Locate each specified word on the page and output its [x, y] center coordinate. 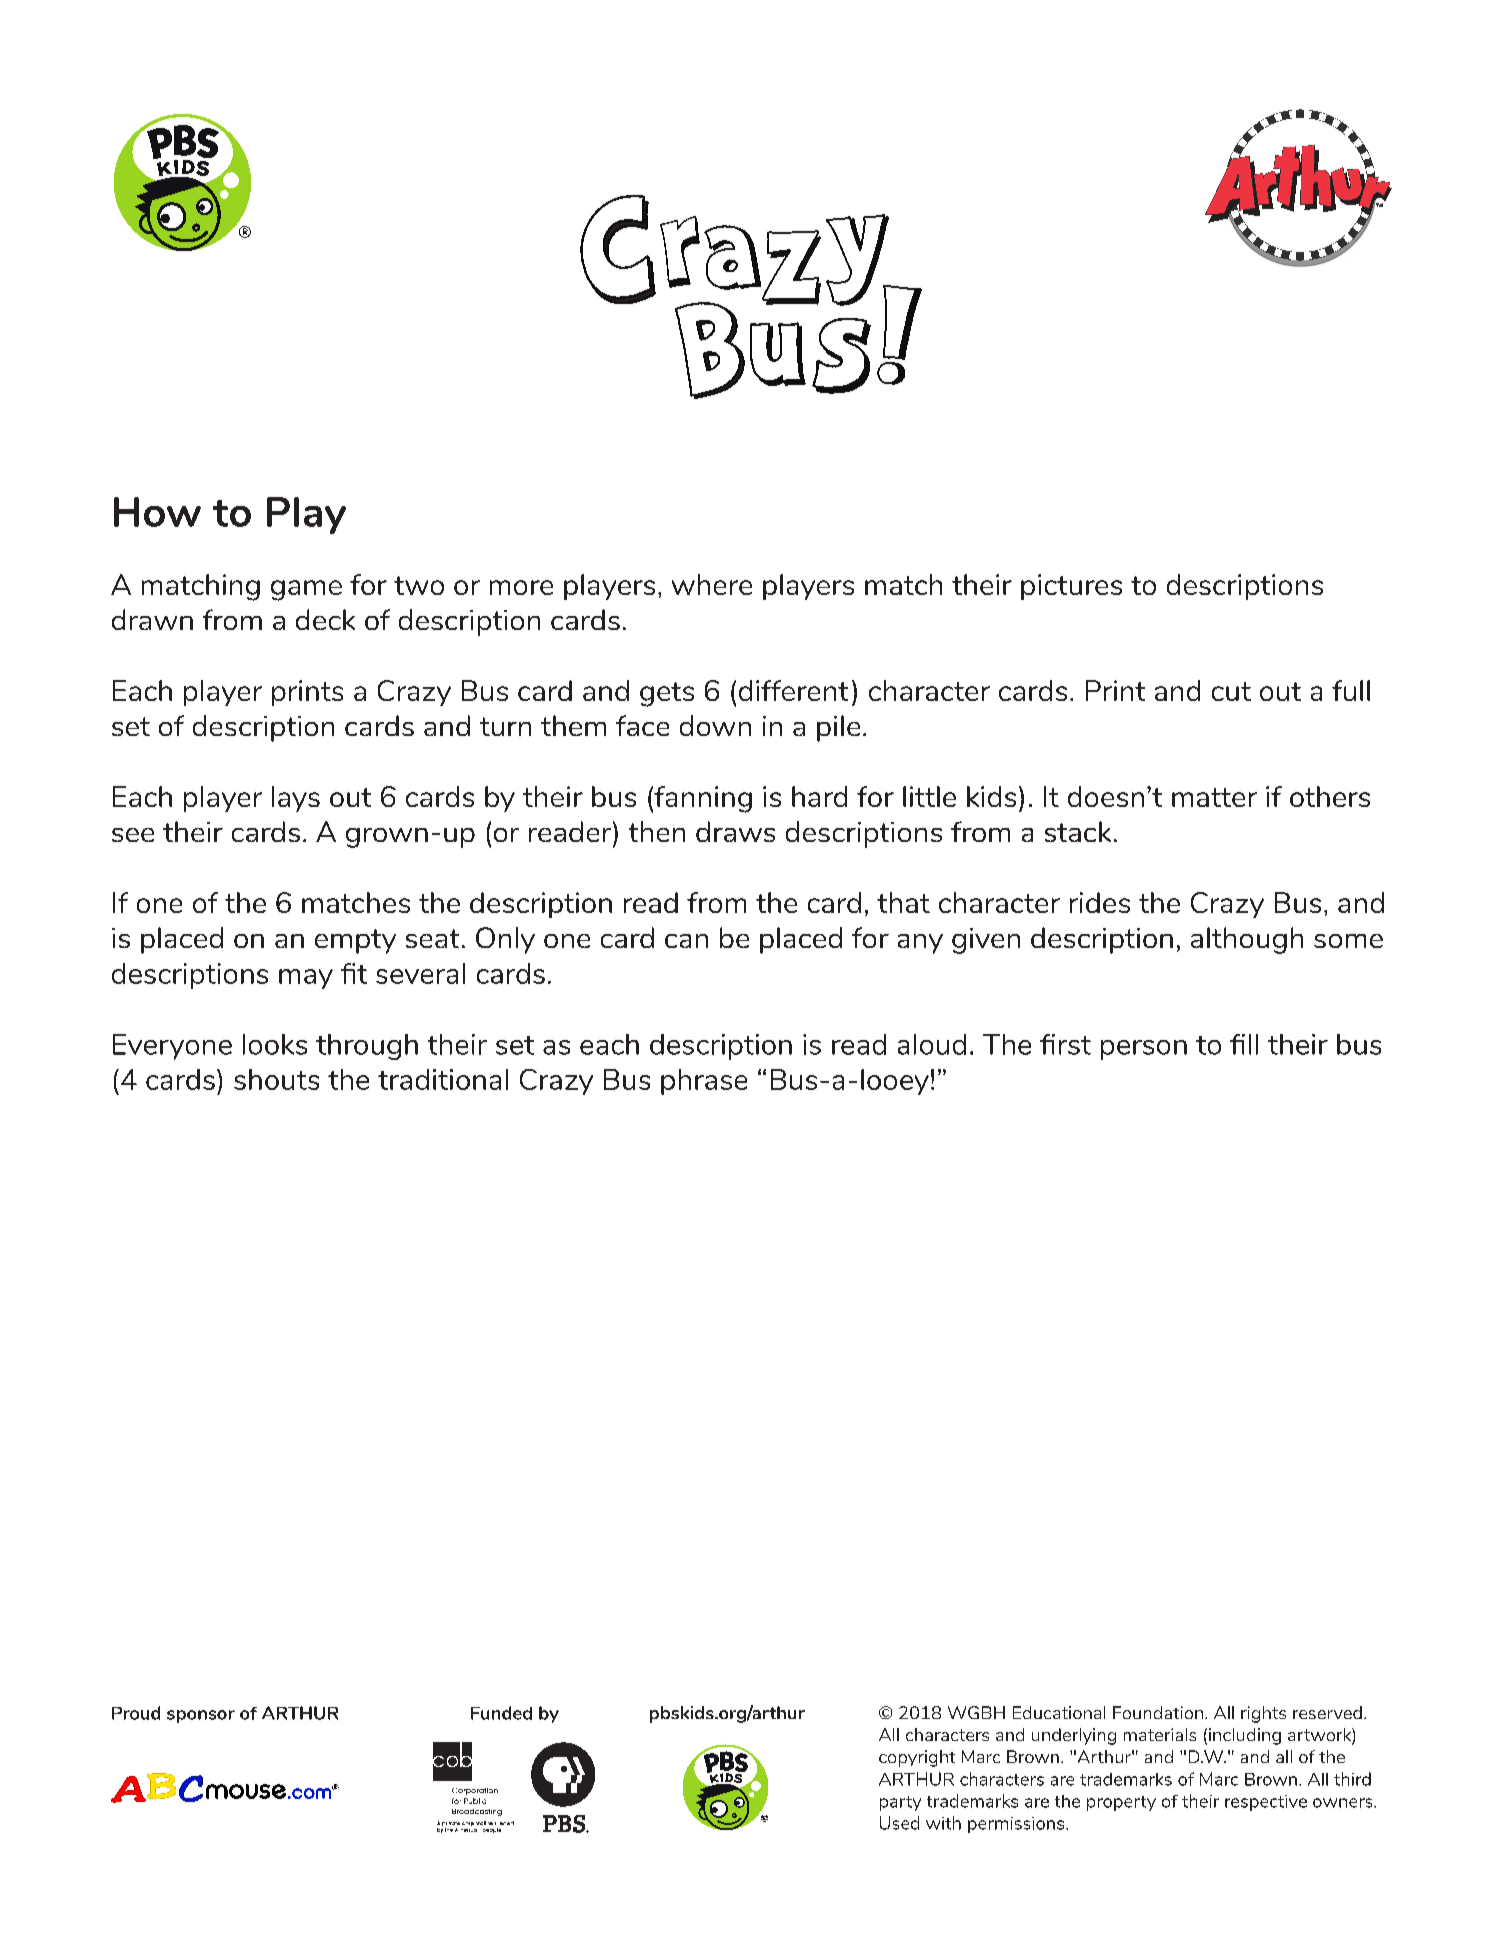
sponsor [201, 1716]
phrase [704, 1082]
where [712, 584]
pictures [1071, 587]
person [1144, 1050]
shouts [276, 1079]
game [306, 590]
